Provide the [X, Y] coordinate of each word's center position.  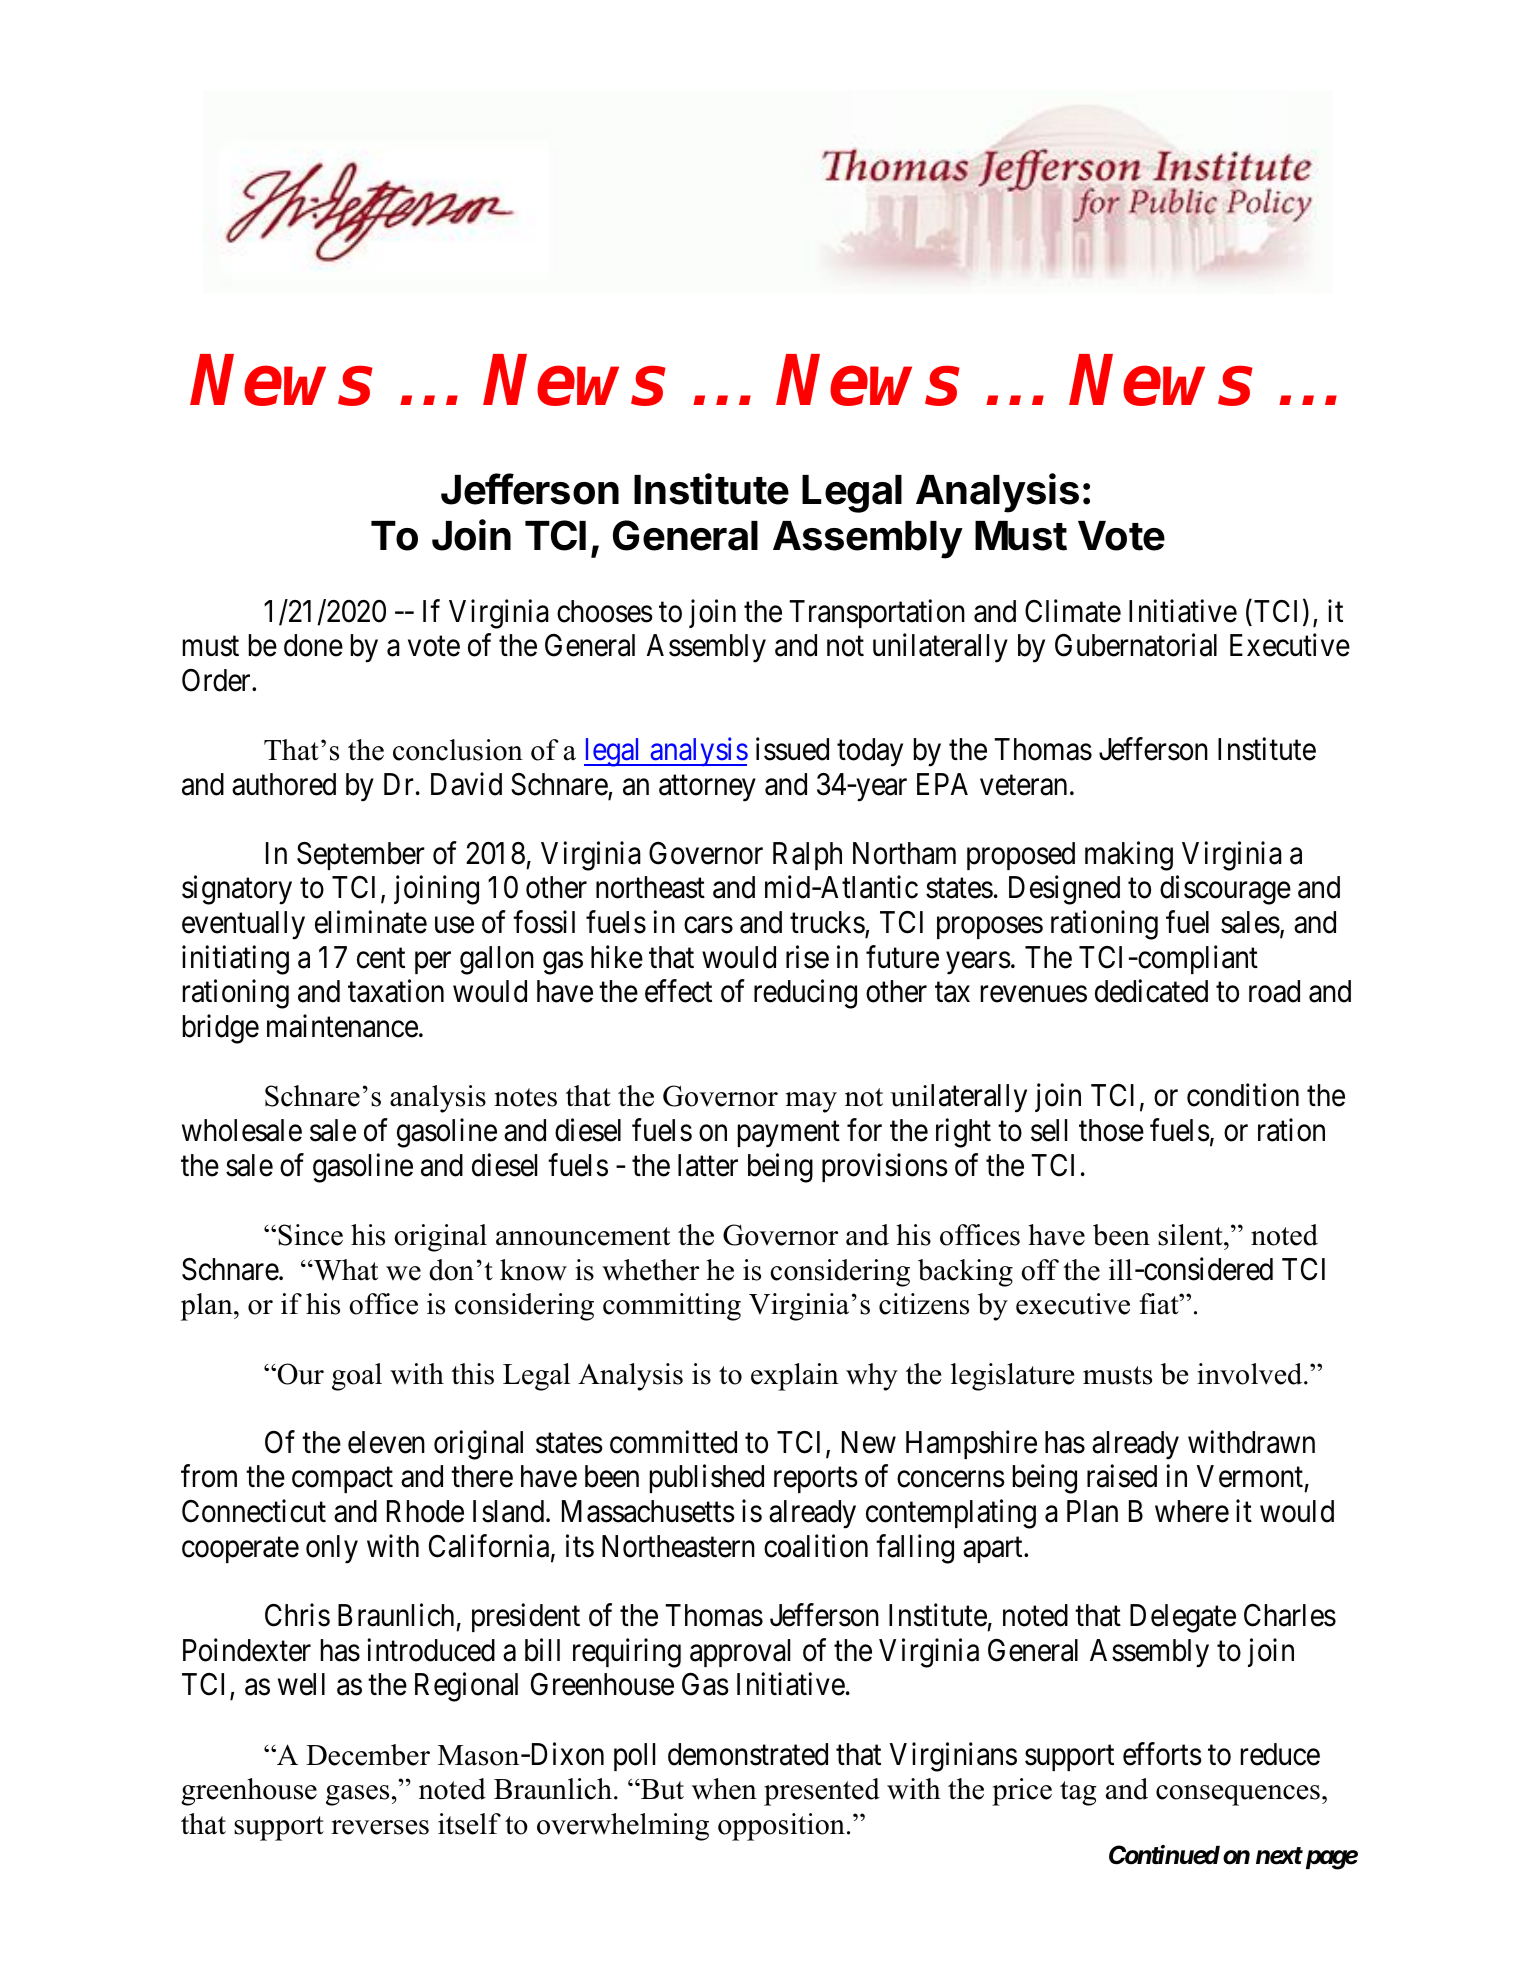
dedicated [1151, 991]
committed [673, 1442]
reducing [805, 994]
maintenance [342, 1026]
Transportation [877, 613]
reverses [380, 1827]
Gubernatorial [1136, 645]
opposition [781, 1827]
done [313, 645]
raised [1122, 1476]
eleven [386, 1442]
